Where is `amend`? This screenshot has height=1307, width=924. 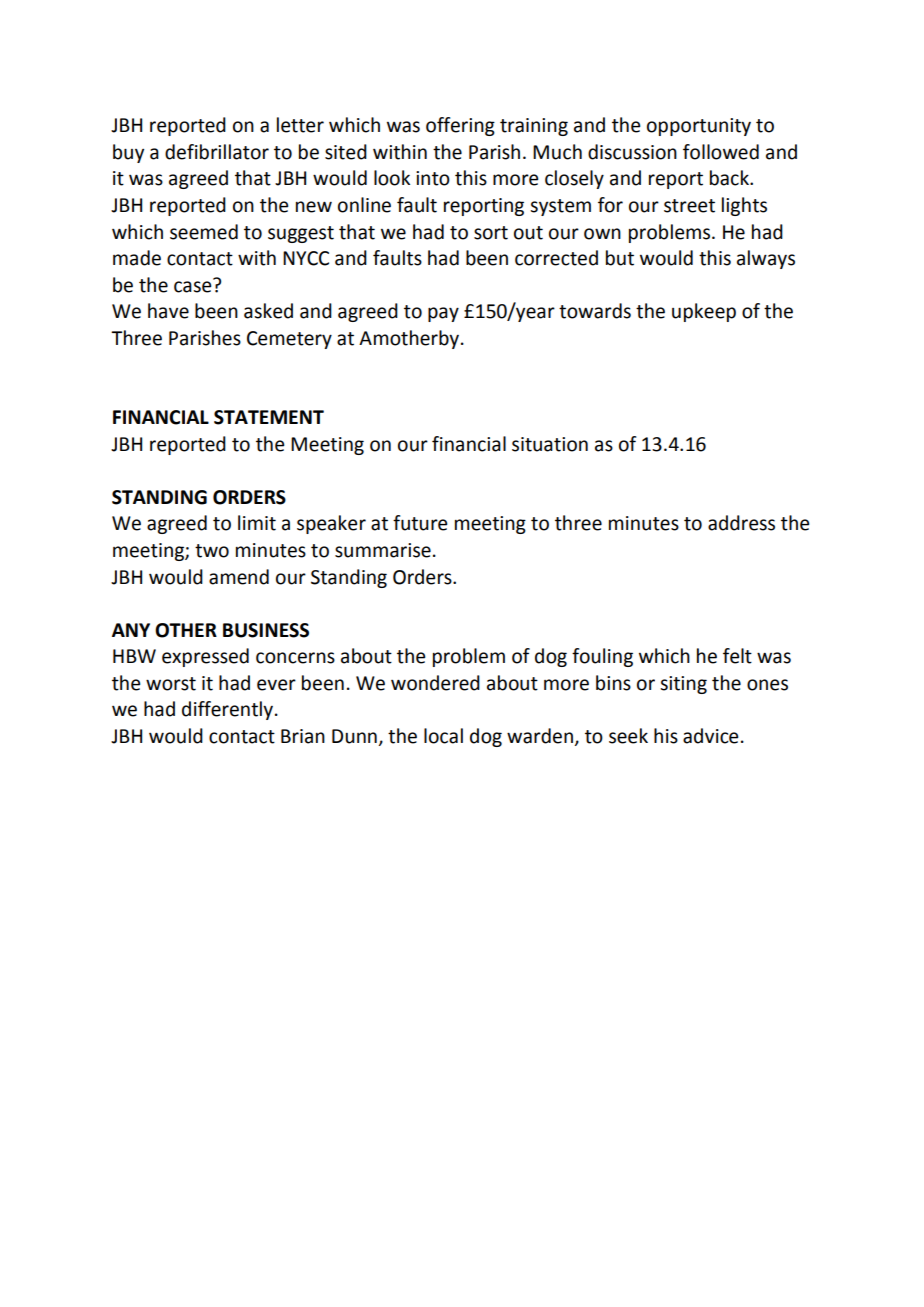 amend is located at coordinates (239, 577).
